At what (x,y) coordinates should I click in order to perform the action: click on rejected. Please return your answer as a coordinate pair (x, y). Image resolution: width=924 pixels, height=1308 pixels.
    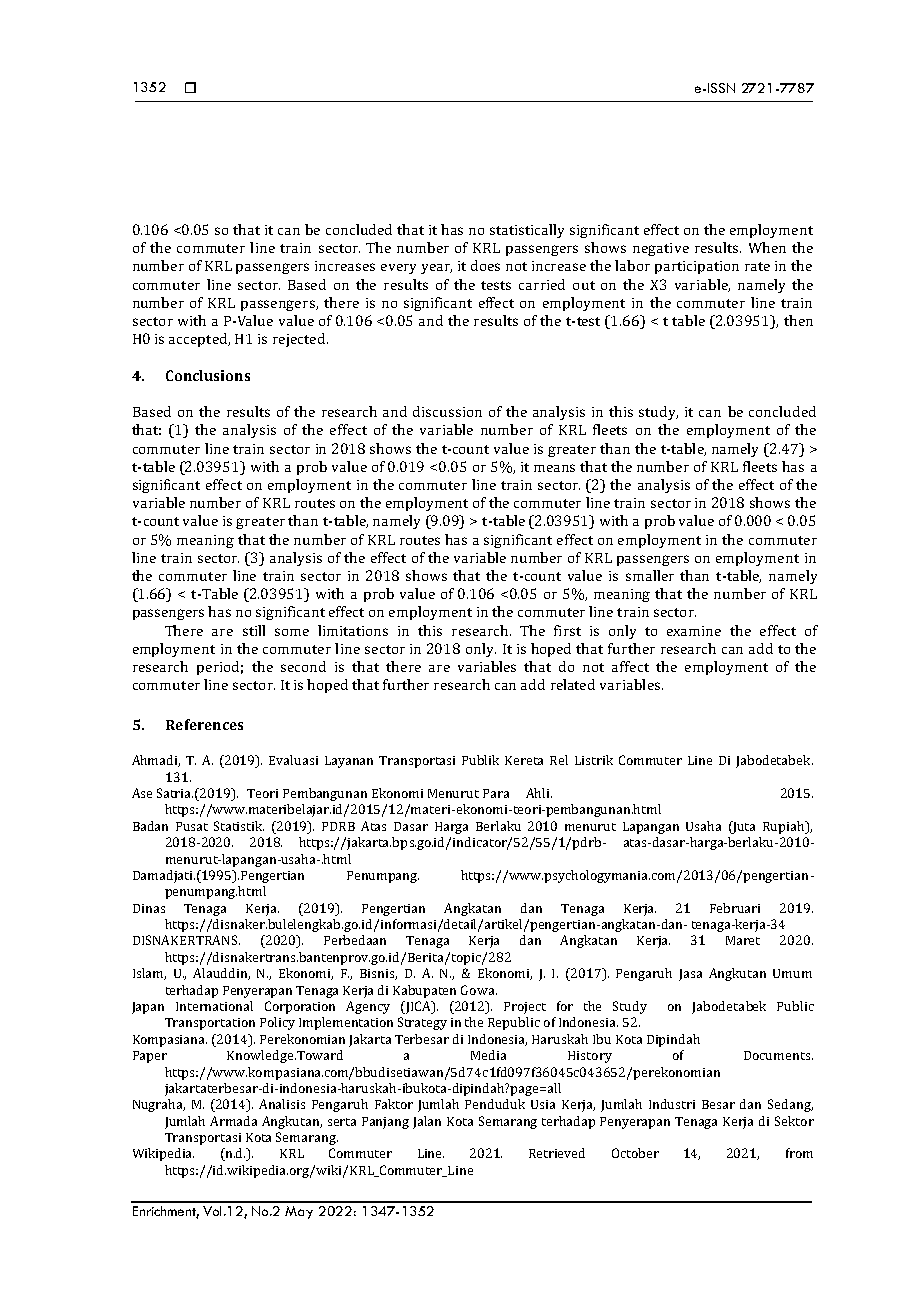
    Looking at the image, I should click on (299, 340).
